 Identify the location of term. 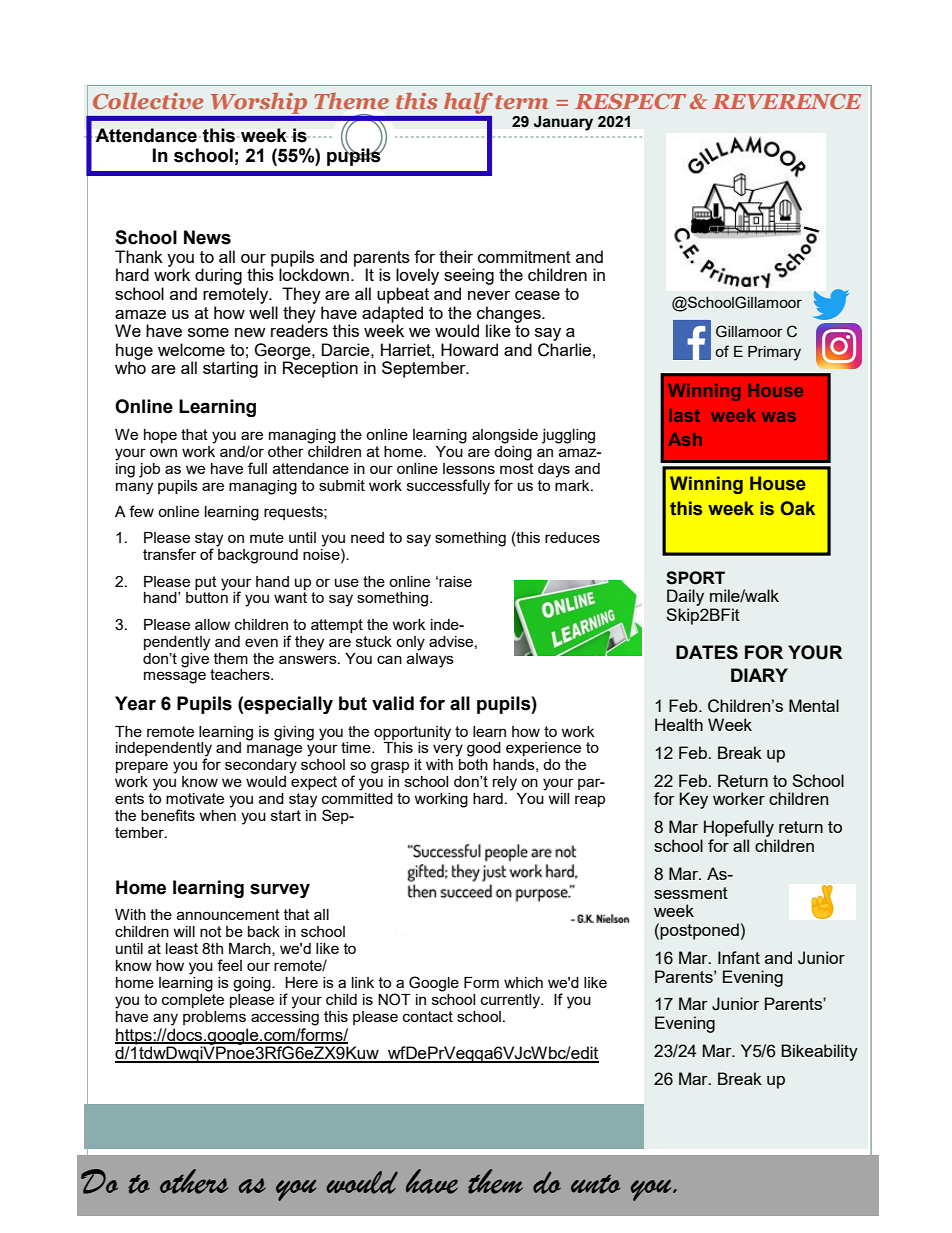
(521, 102).
